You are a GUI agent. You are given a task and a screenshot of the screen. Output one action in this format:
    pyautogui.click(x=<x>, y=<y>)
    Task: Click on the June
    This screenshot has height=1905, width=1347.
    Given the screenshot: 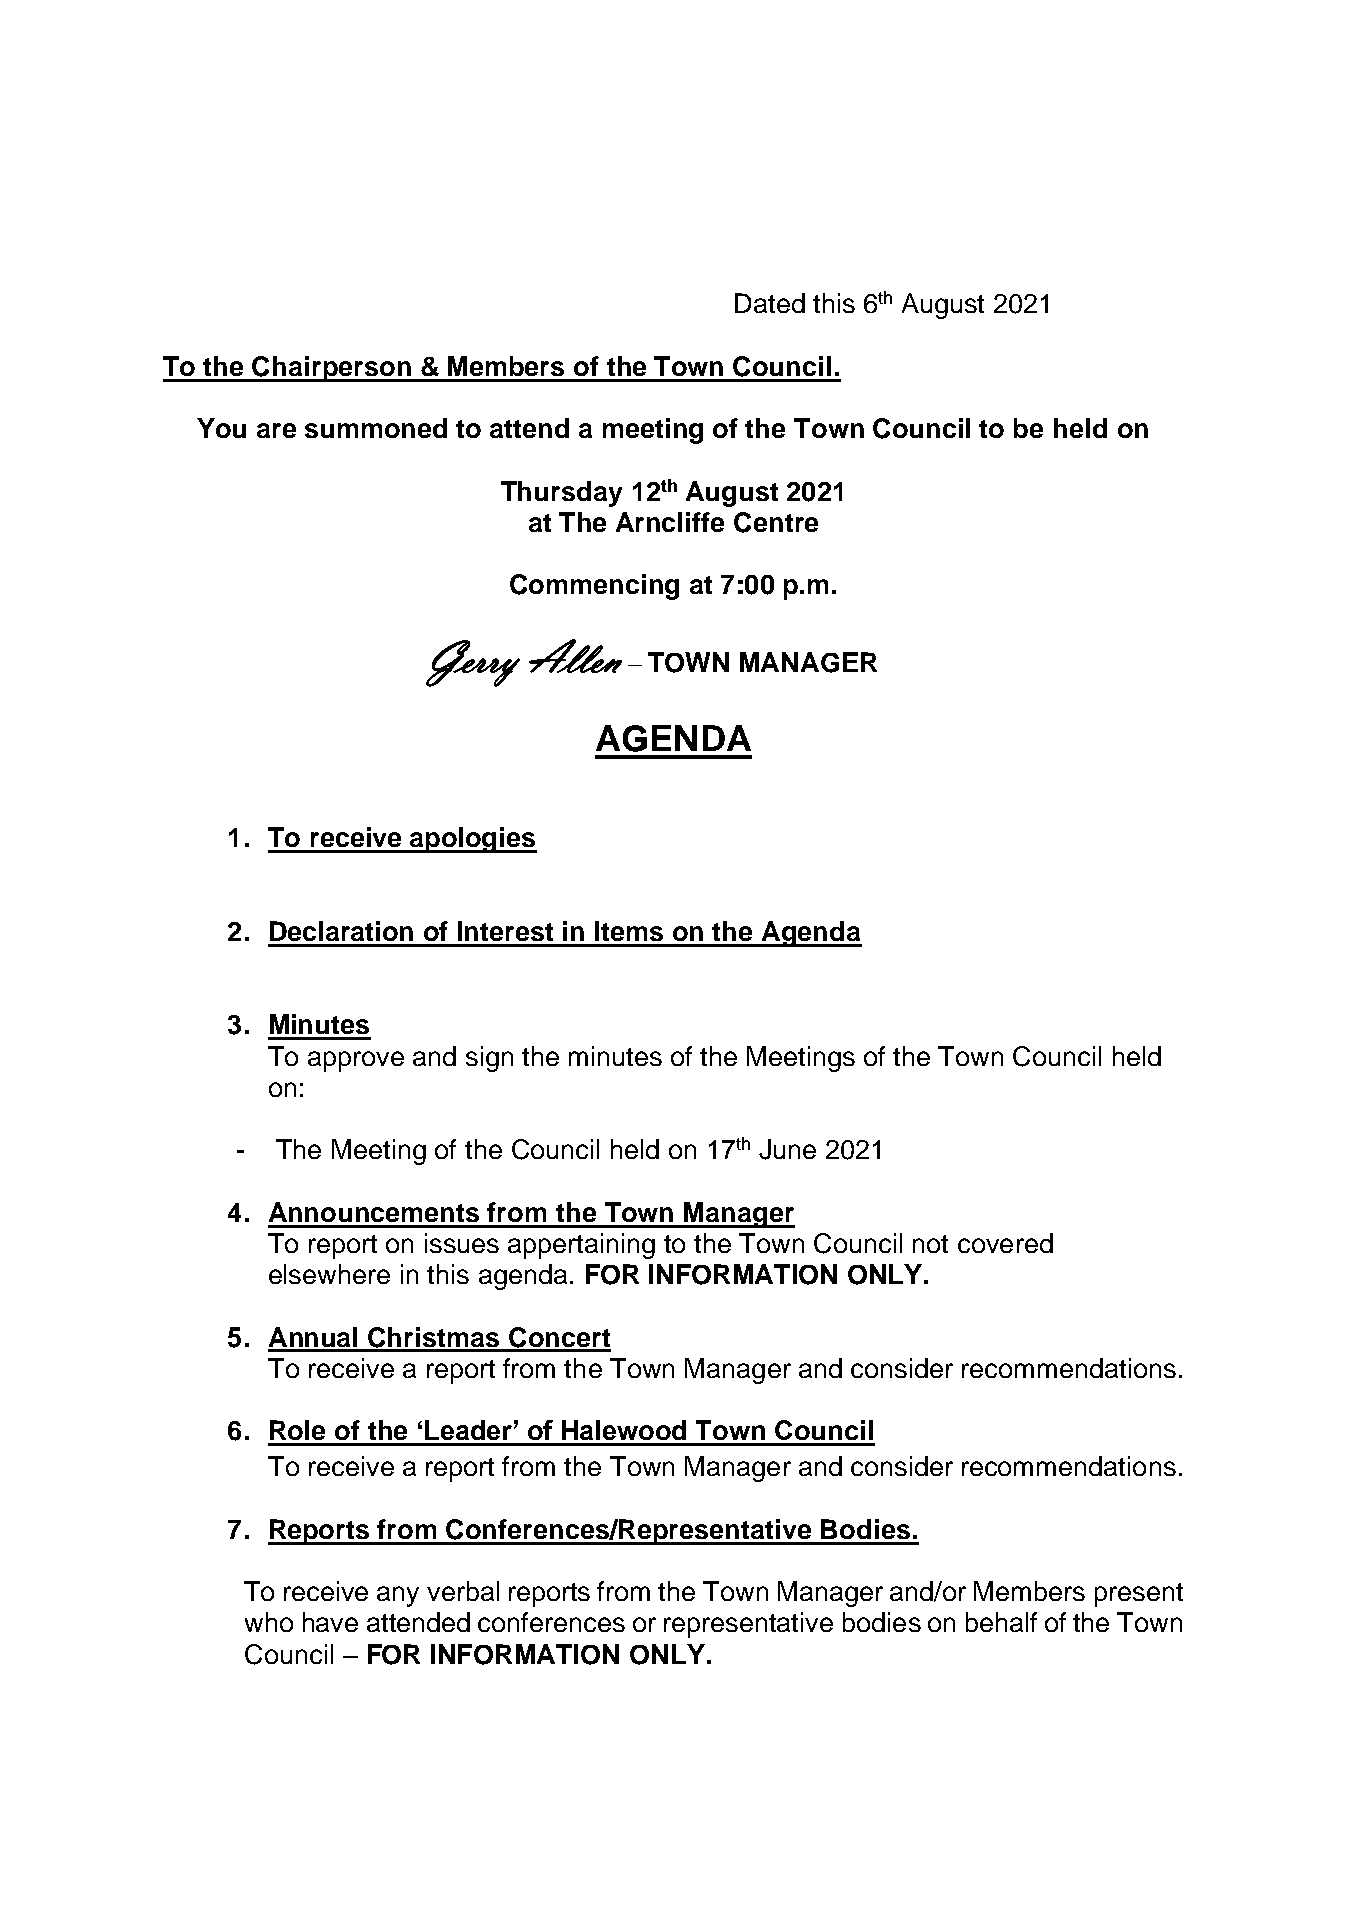 What is the action you would take?
    pyautogui.click(x=787, y=1149)
